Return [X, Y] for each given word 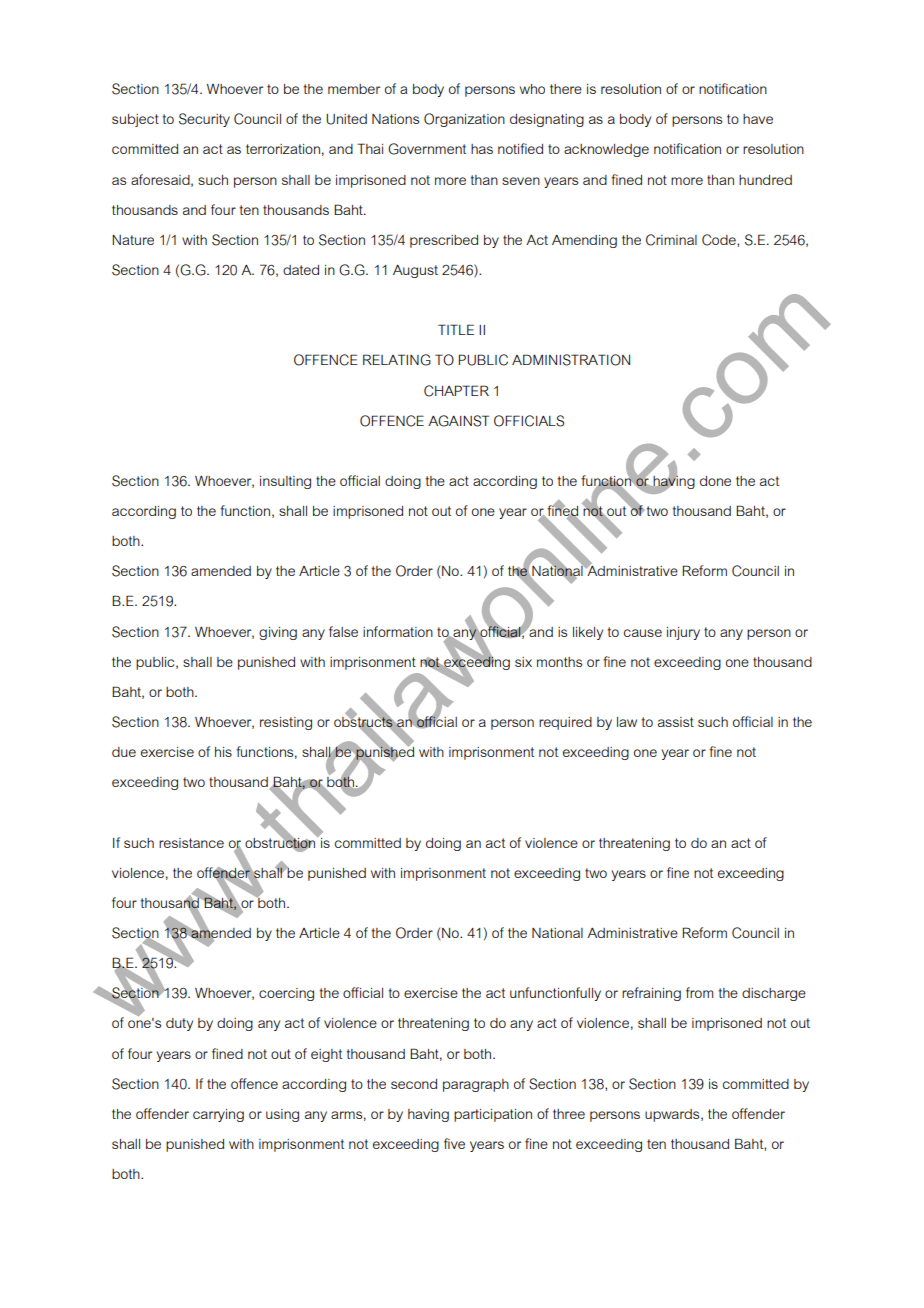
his [223, 752]
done [715, 481]
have [758, 119]
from [699, 992]
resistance [191, 843]
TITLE [456, 329]
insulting [285, 482]
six [523, 662]
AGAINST [458, 421]
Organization [464, 120]
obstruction [281, 842]
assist [676, 722]
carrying [218, 1115]
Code [720, 240]
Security [204, 120]
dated [301, 270]
